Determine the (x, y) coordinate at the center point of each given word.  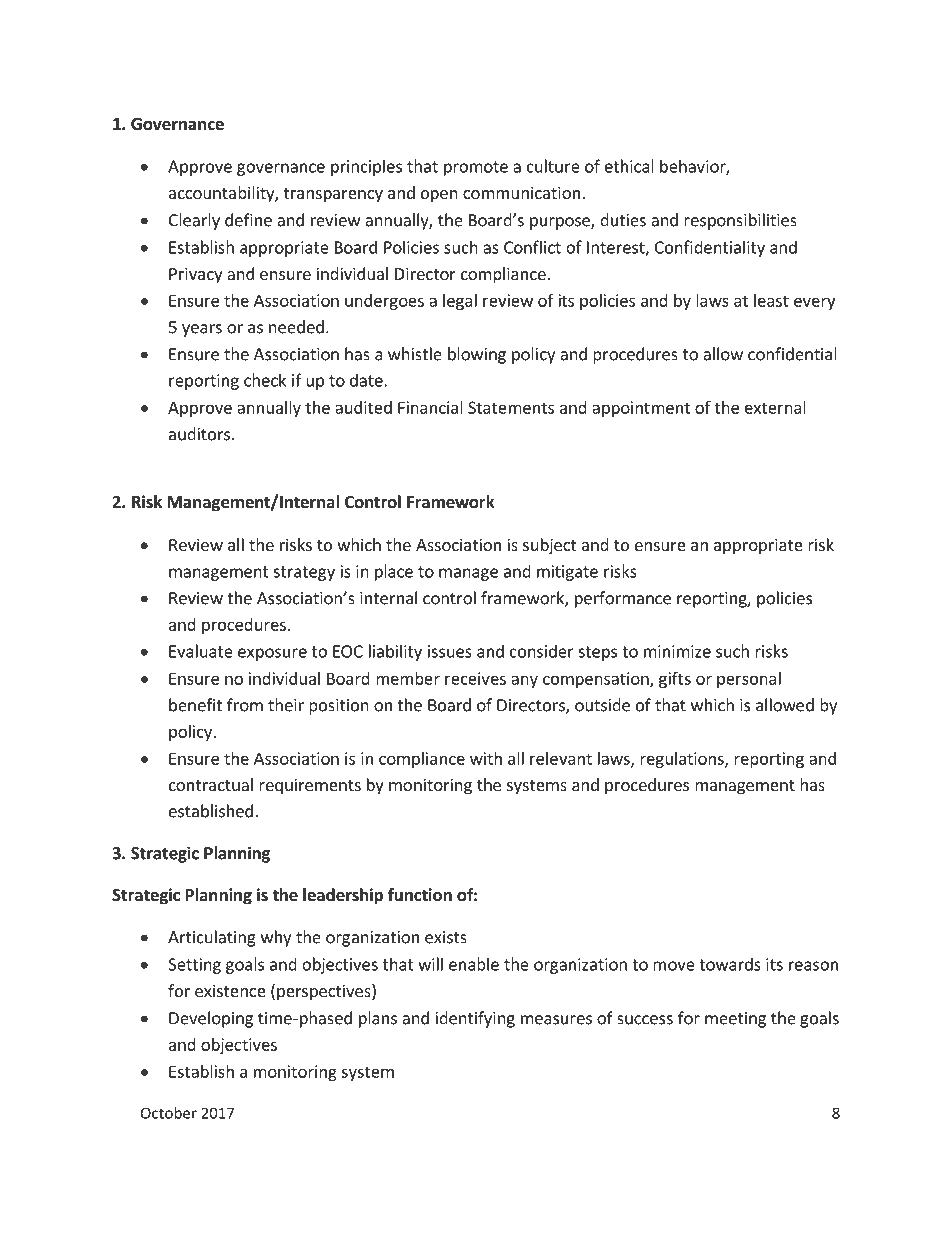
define (248, 220)
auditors (199, 434)
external (775, 407)
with (486, 758)
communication (521, 192)
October (169, 1113)
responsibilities (740, 221)
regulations (683, 760)
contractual (211, 784)
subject (549, 546)
